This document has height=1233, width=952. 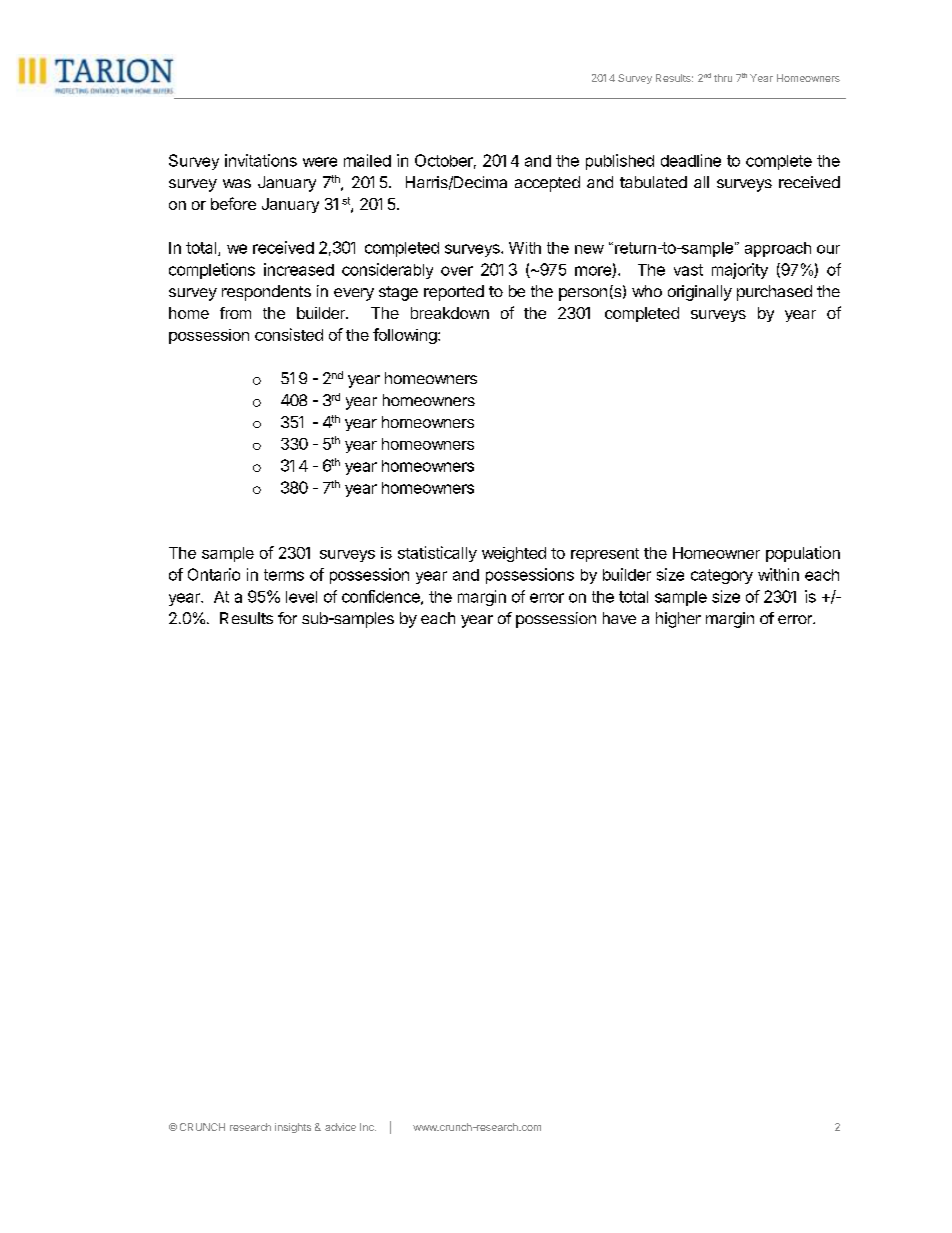 What do you see at coordinates (547, 184) in the document?
I see `accepted` at bounding box center [547, 184].
